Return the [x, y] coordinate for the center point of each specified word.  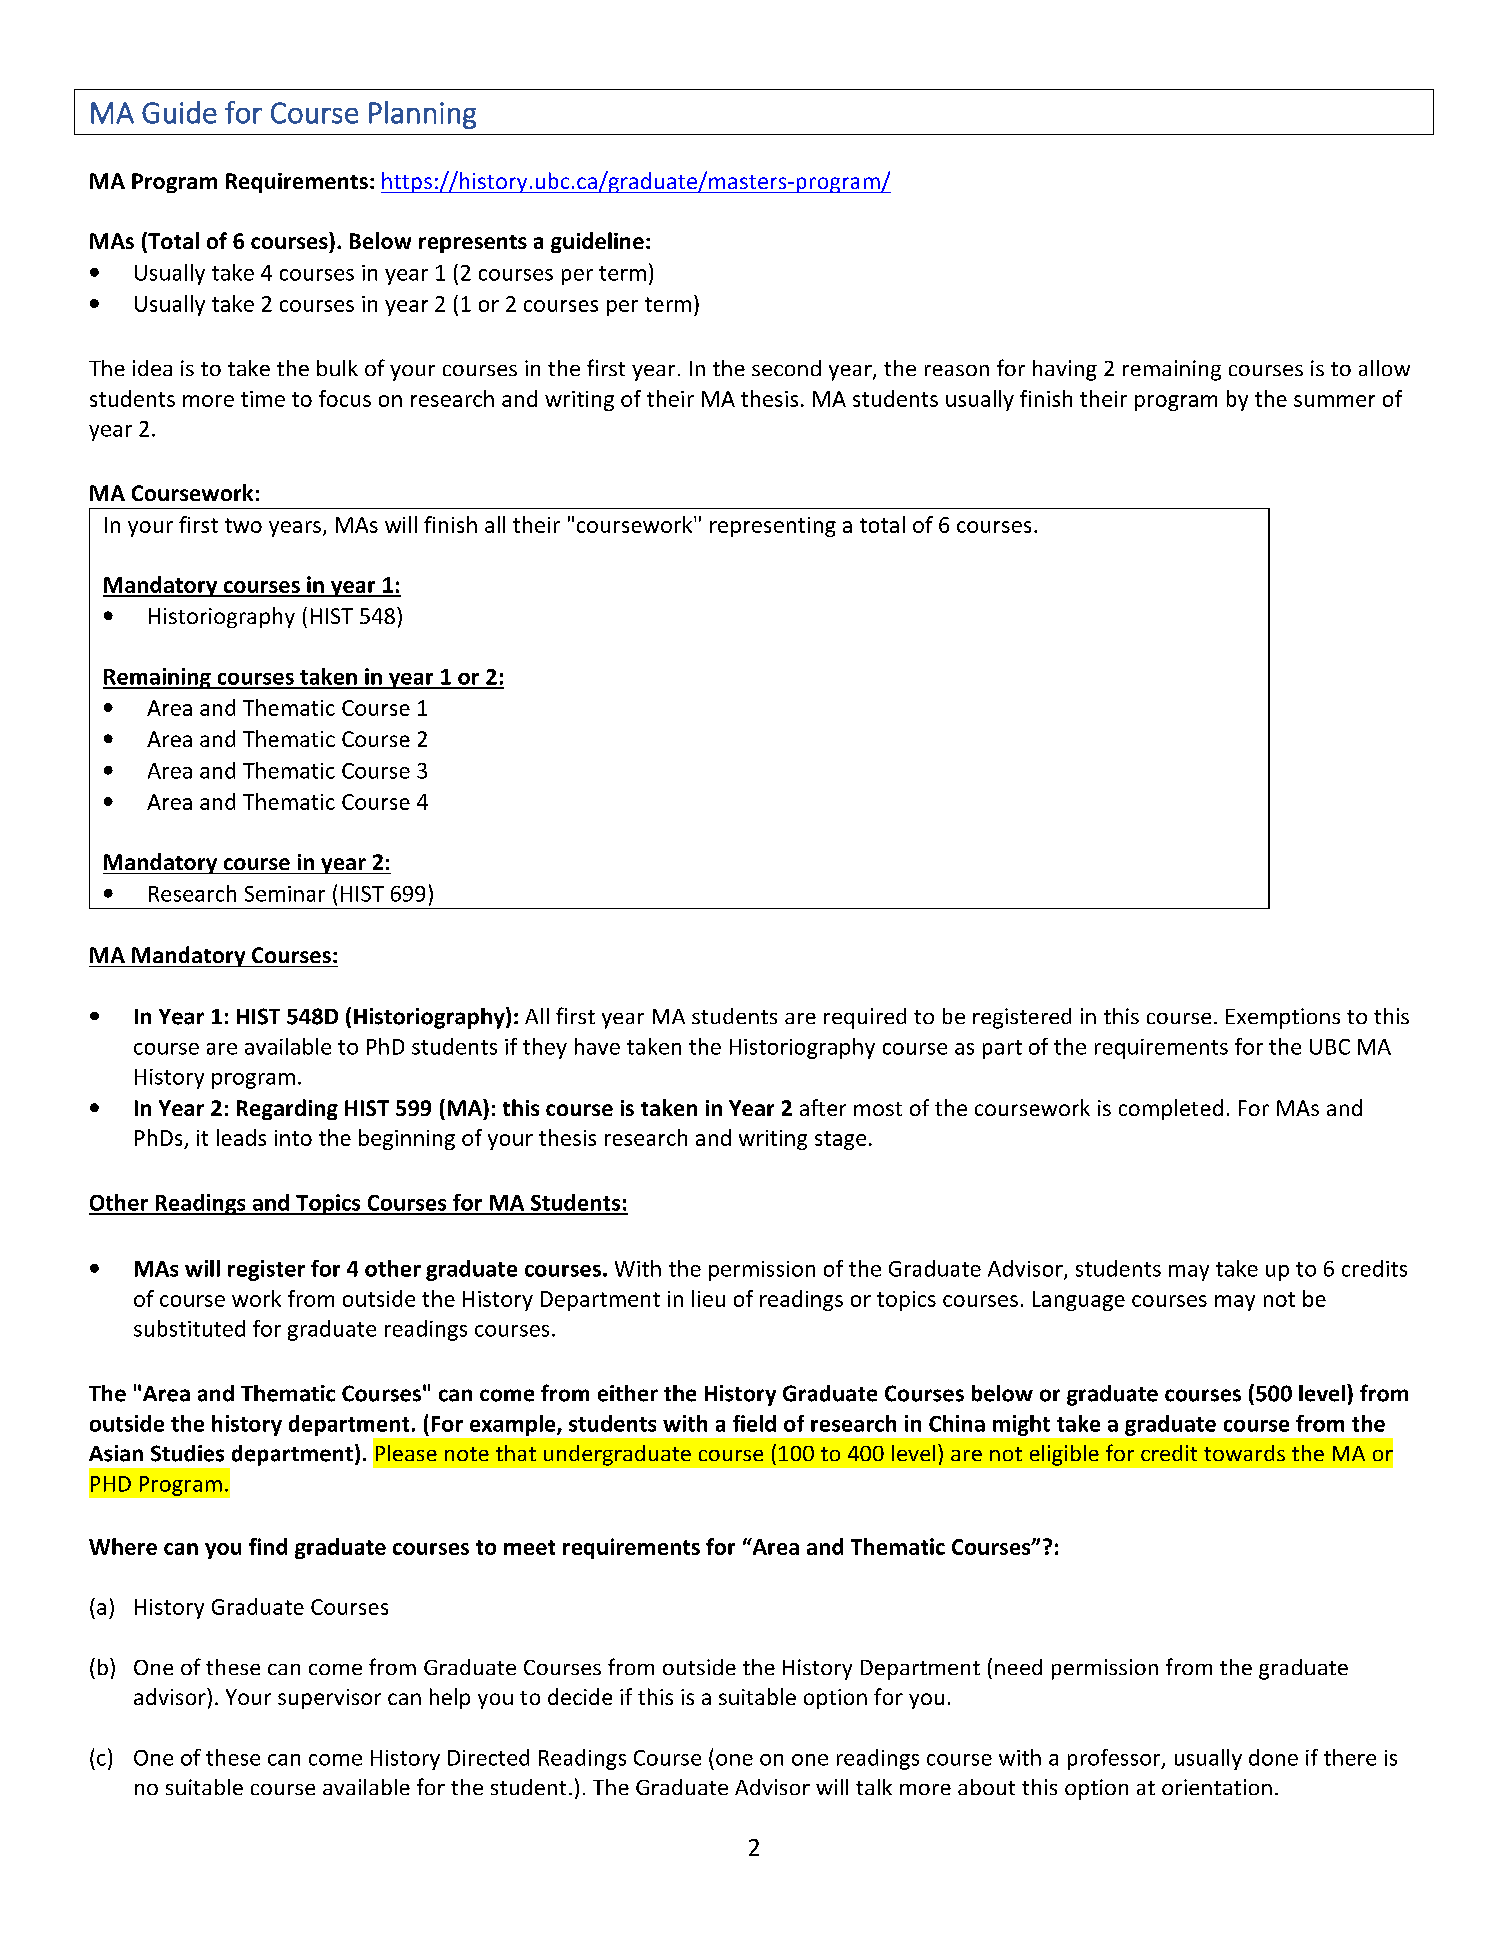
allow [1384, 368]
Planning [422, 115]
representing [773, 527]
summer [1334, 401]
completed [1171, 1109]
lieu [708, 1298]
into [293, 1138]
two [243, 525]
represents [473, 244]
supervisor [329, 1699]
